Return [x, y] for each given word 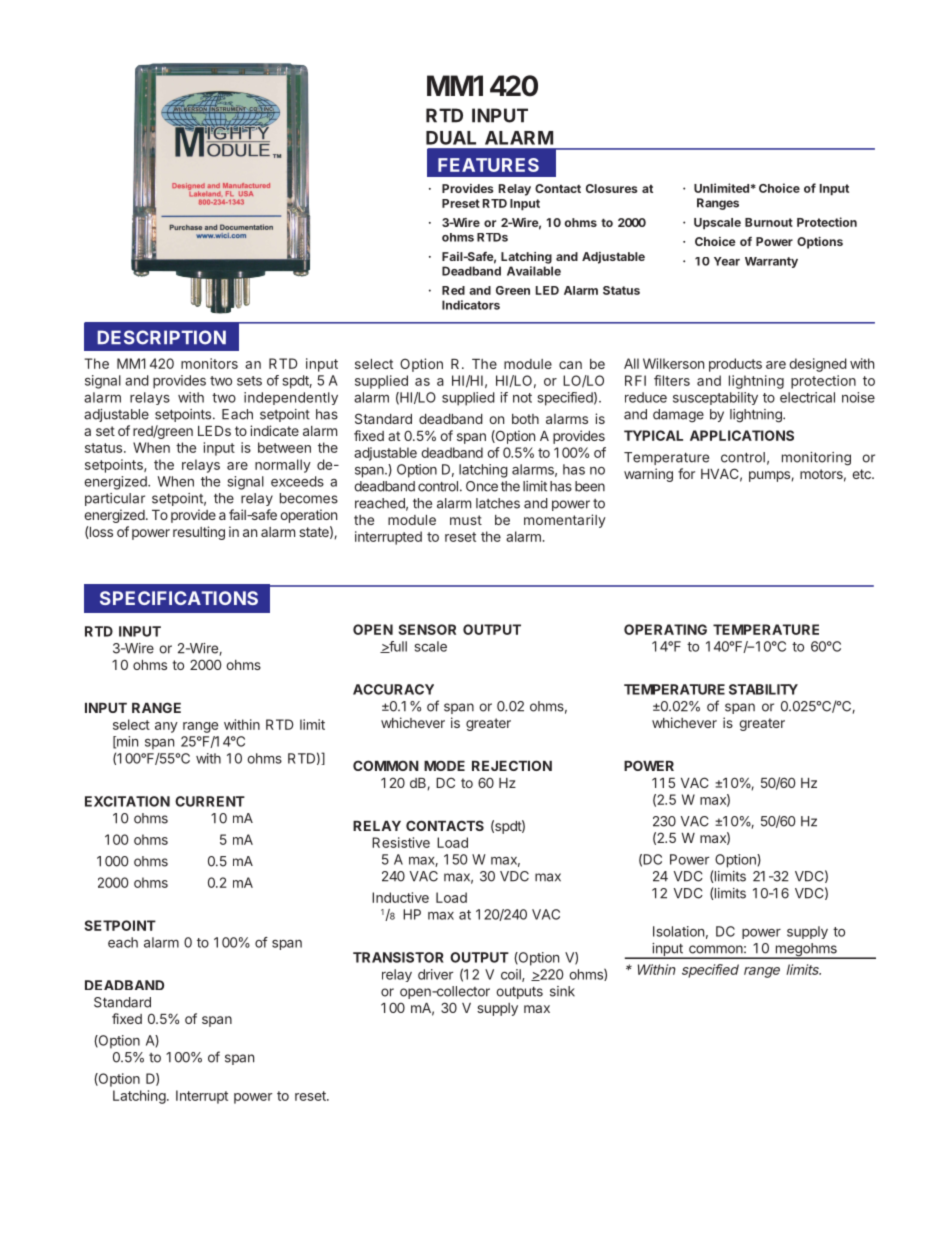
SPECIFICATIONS [179, 598]
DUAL [451, 138]
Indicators [471, 305]
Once [482, 486]
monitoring [816, 459]
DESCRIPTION [162, 337]
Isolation [678, 931]
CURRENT [210, 801]
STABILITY [763, 689]
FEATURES [488, 165]
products [735, 365]
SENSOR [427, 629]
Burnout [769, 222]
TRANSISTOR [398, 957]
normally [283, 466]
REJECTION [512, 765]
